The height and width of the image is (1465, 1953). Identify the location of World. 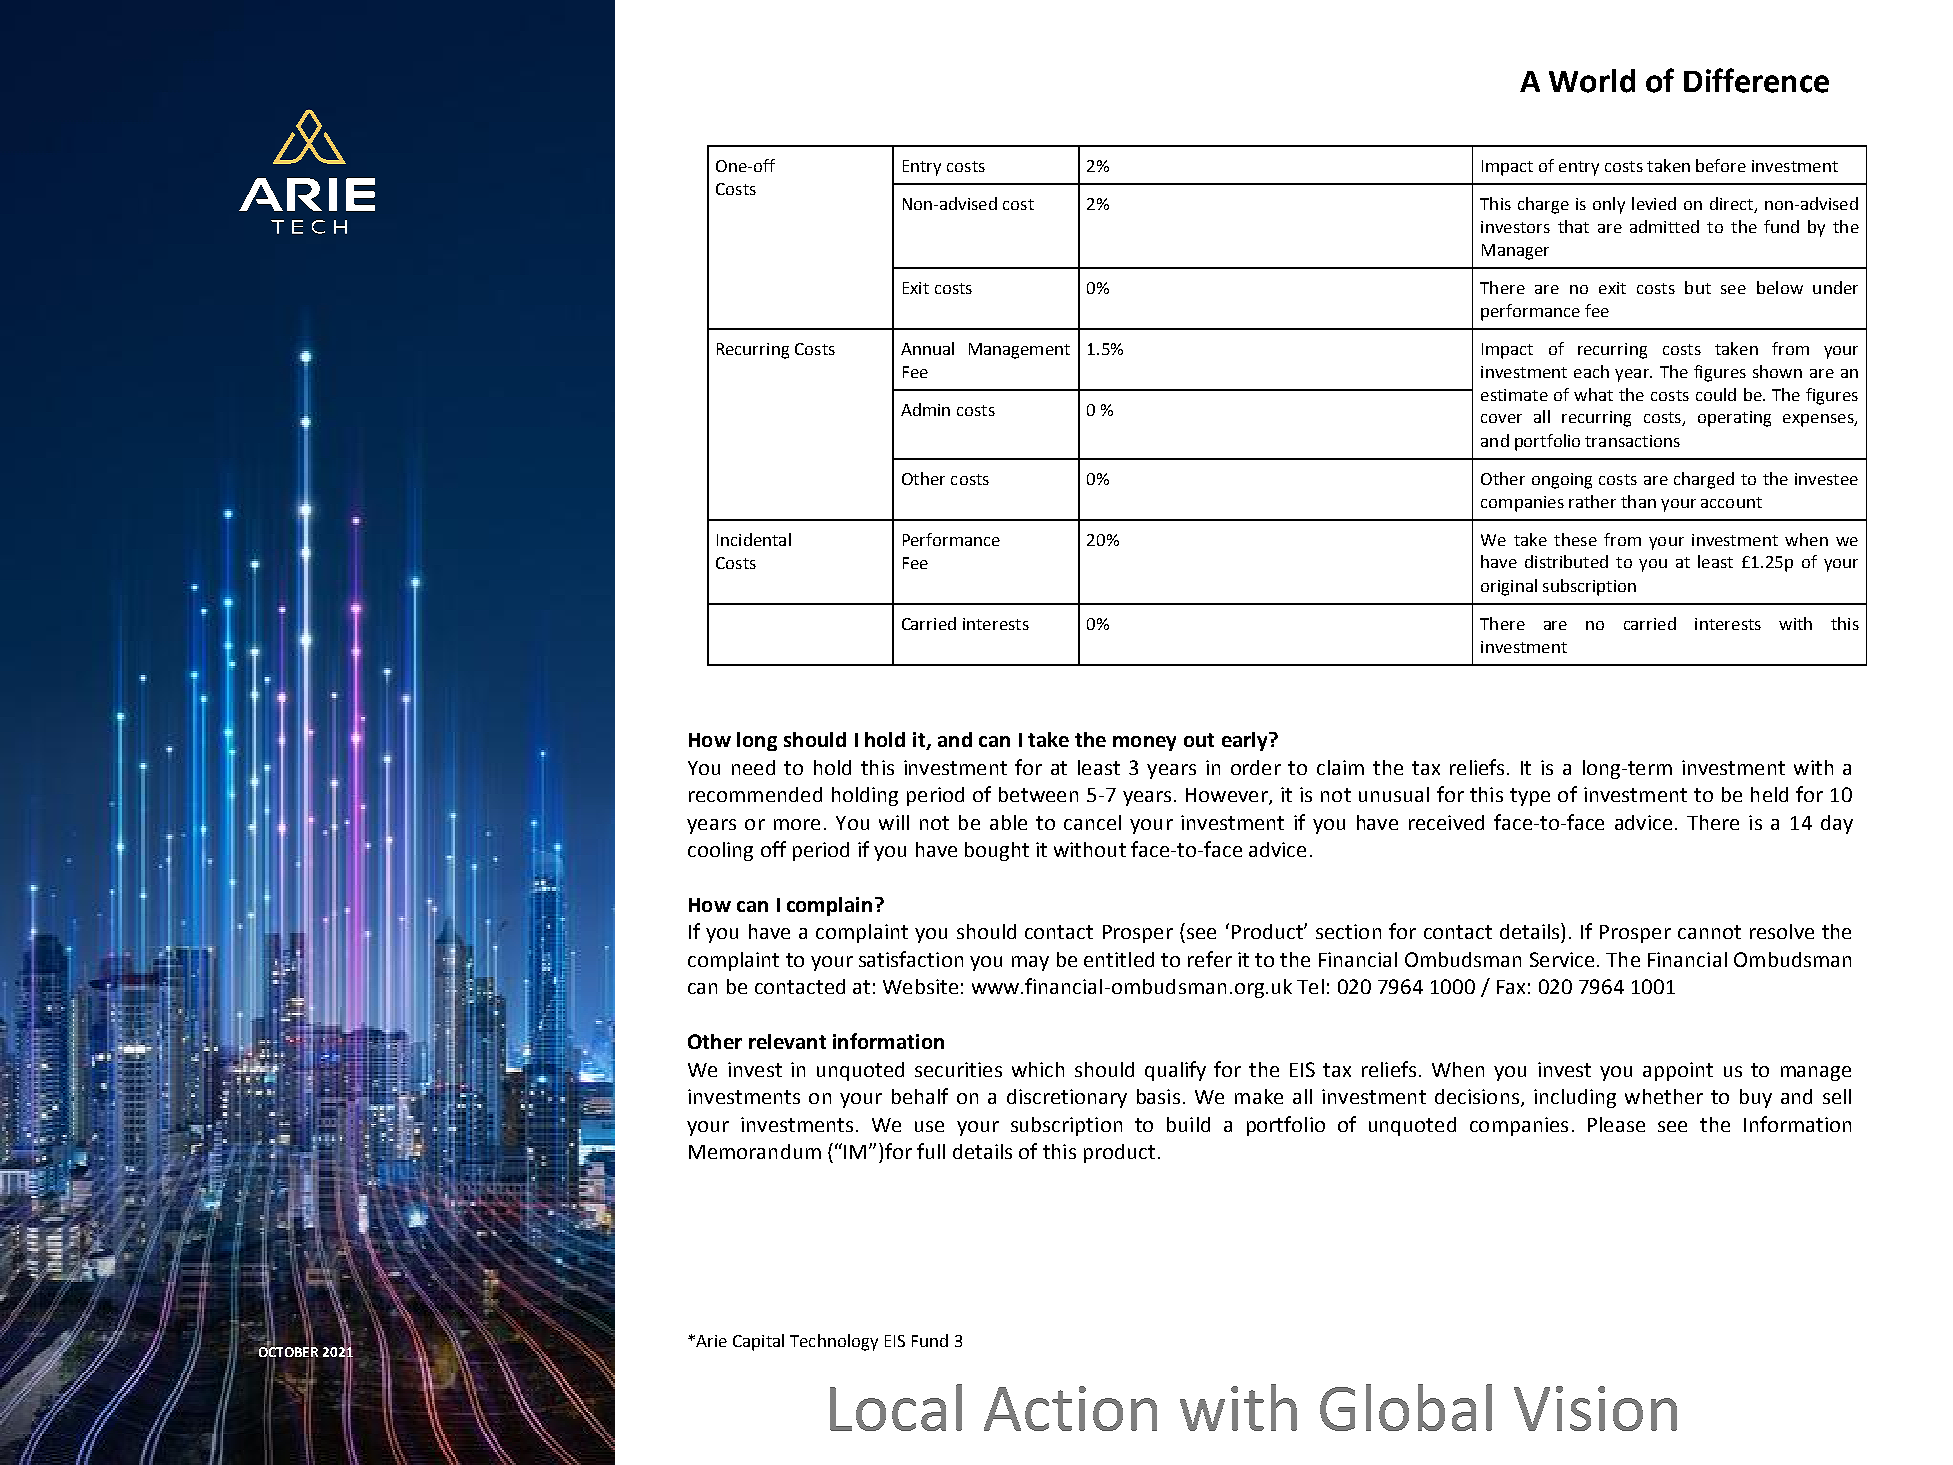
(1592, 81).
